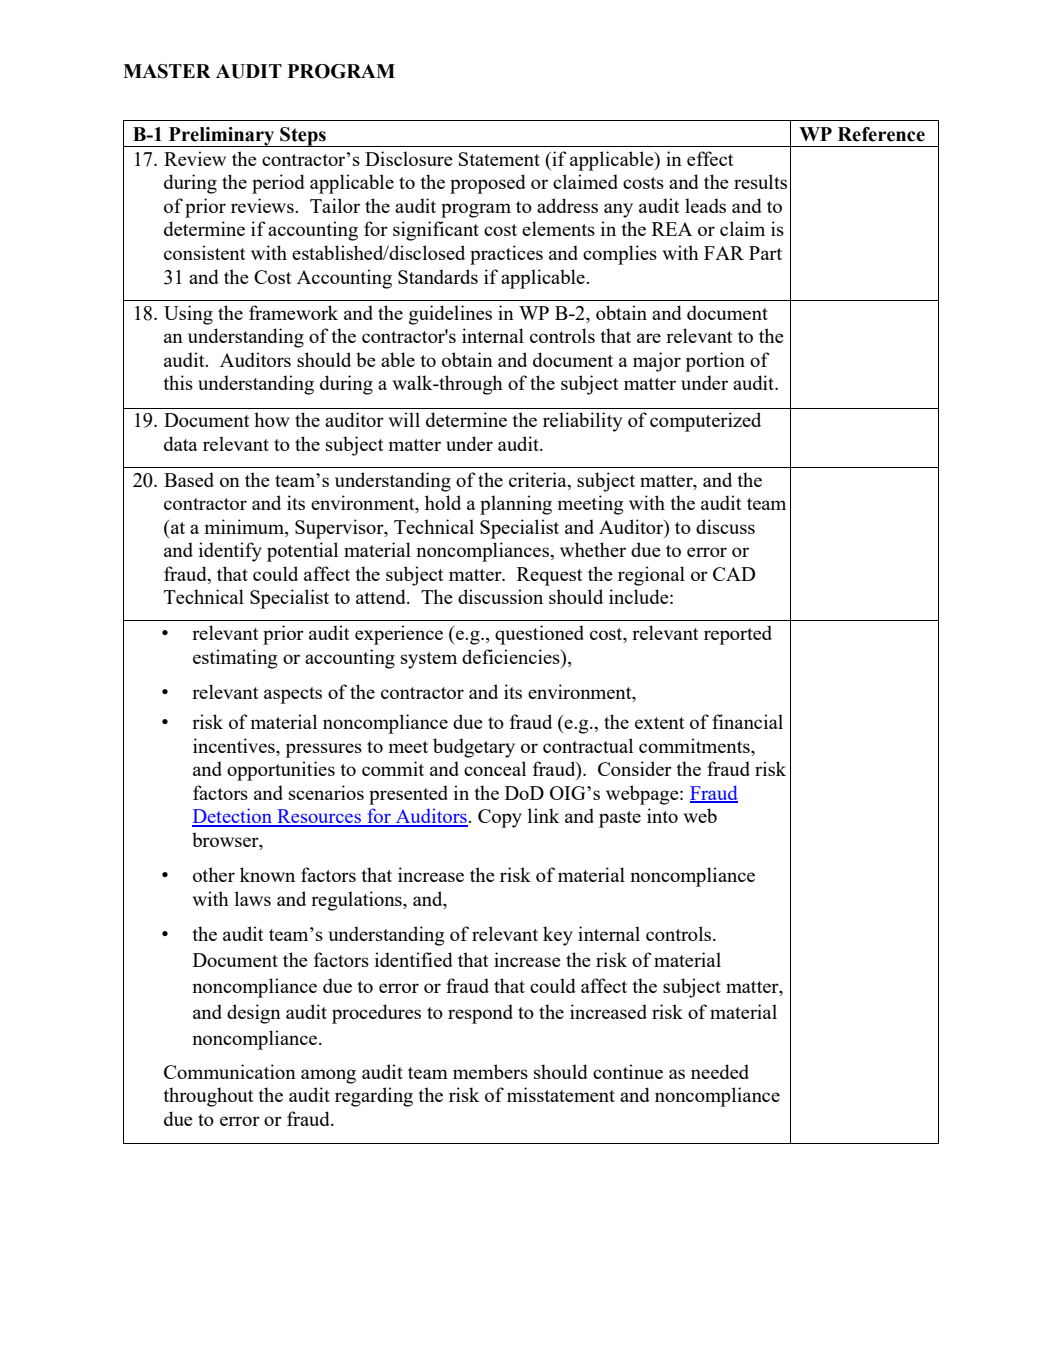  Describe the element at coordinates (705, 422) in the screenshot. I see `computerized` at that location.
